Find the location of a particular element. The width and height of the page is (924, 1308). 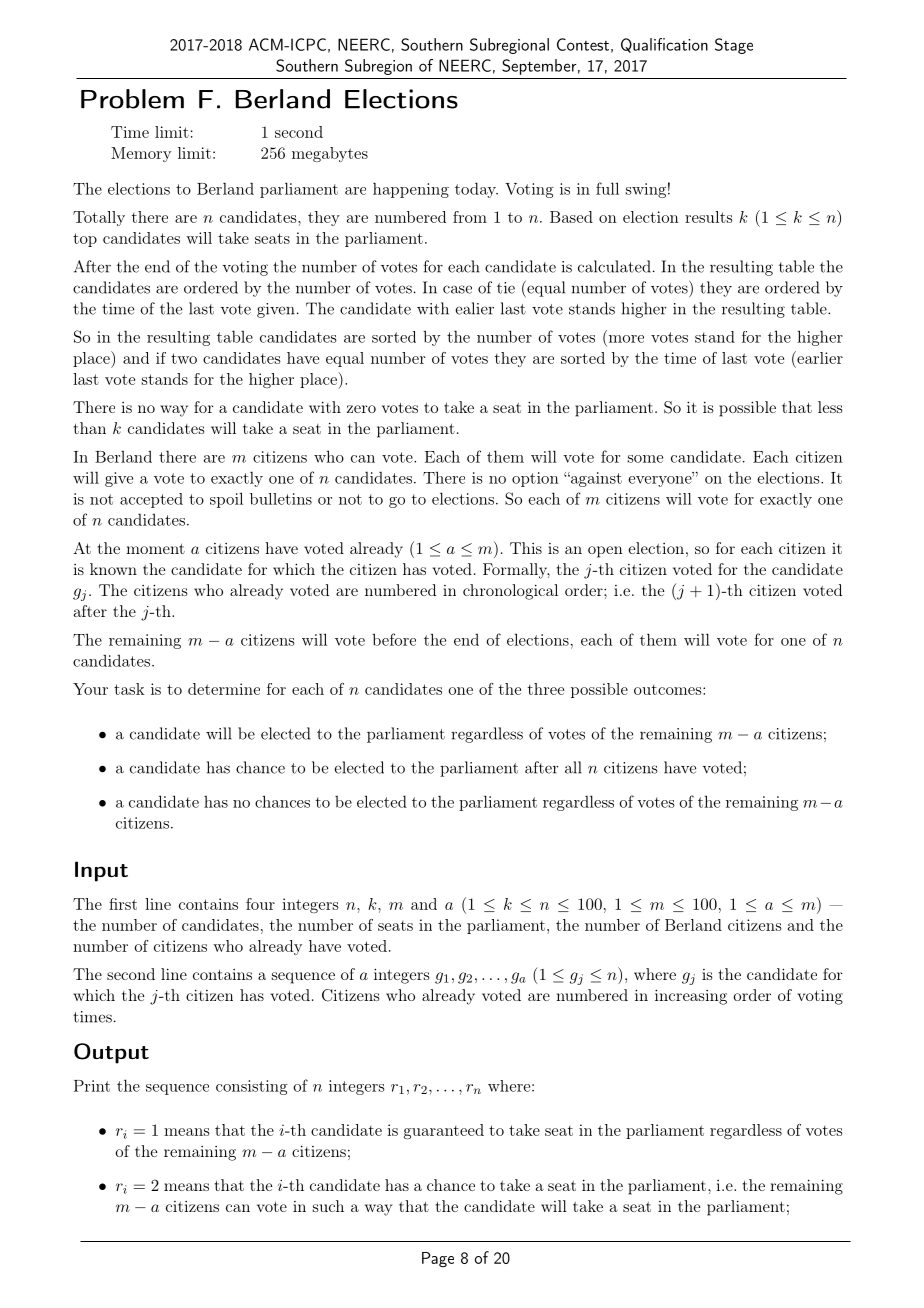

Page is located at coordinates (438, 1259).
